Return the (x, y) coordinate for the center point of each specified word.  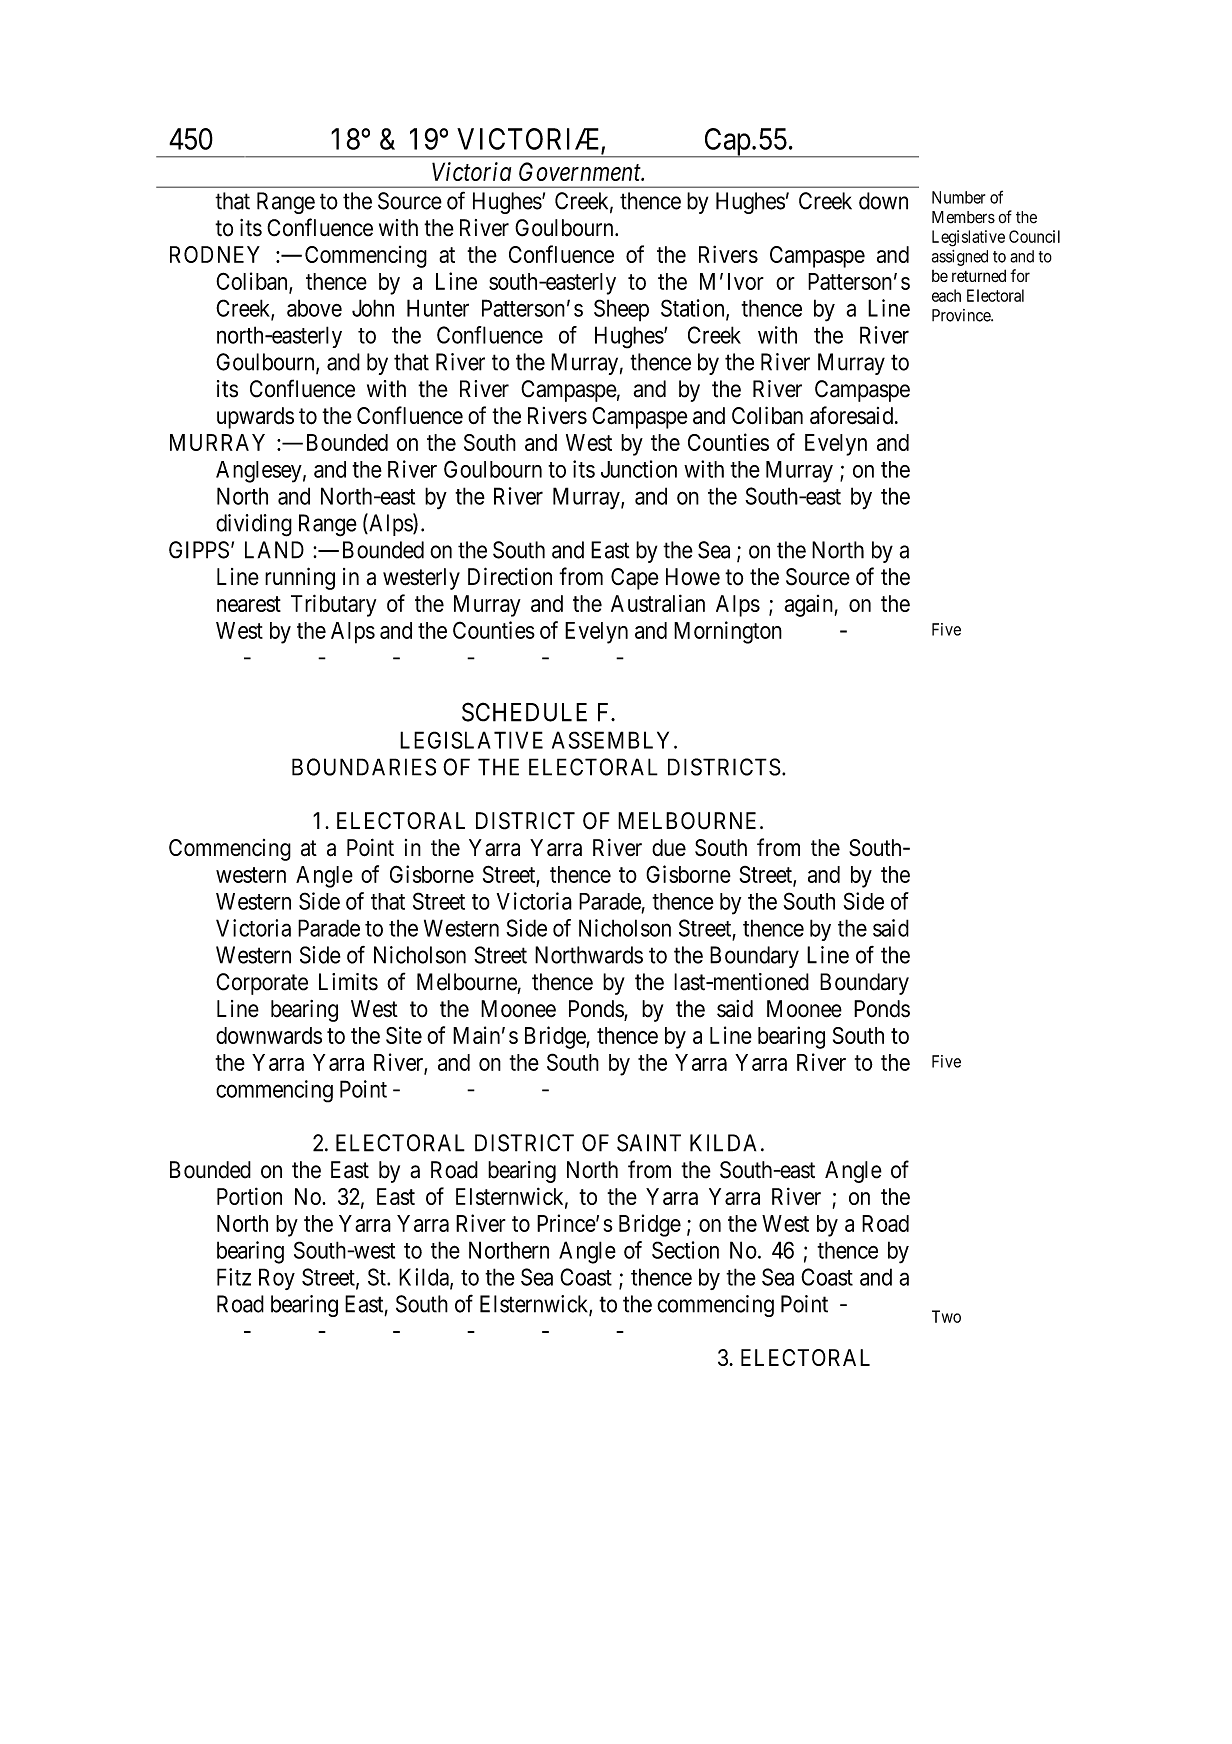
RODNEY (215, 254)
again (808, 606)
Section (685, 1250)
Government (581, 171)
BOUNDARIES (364, 767)
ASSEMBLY (613, 740)
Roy (277, 1279)
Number (958, 197)
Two (946, 1316)
